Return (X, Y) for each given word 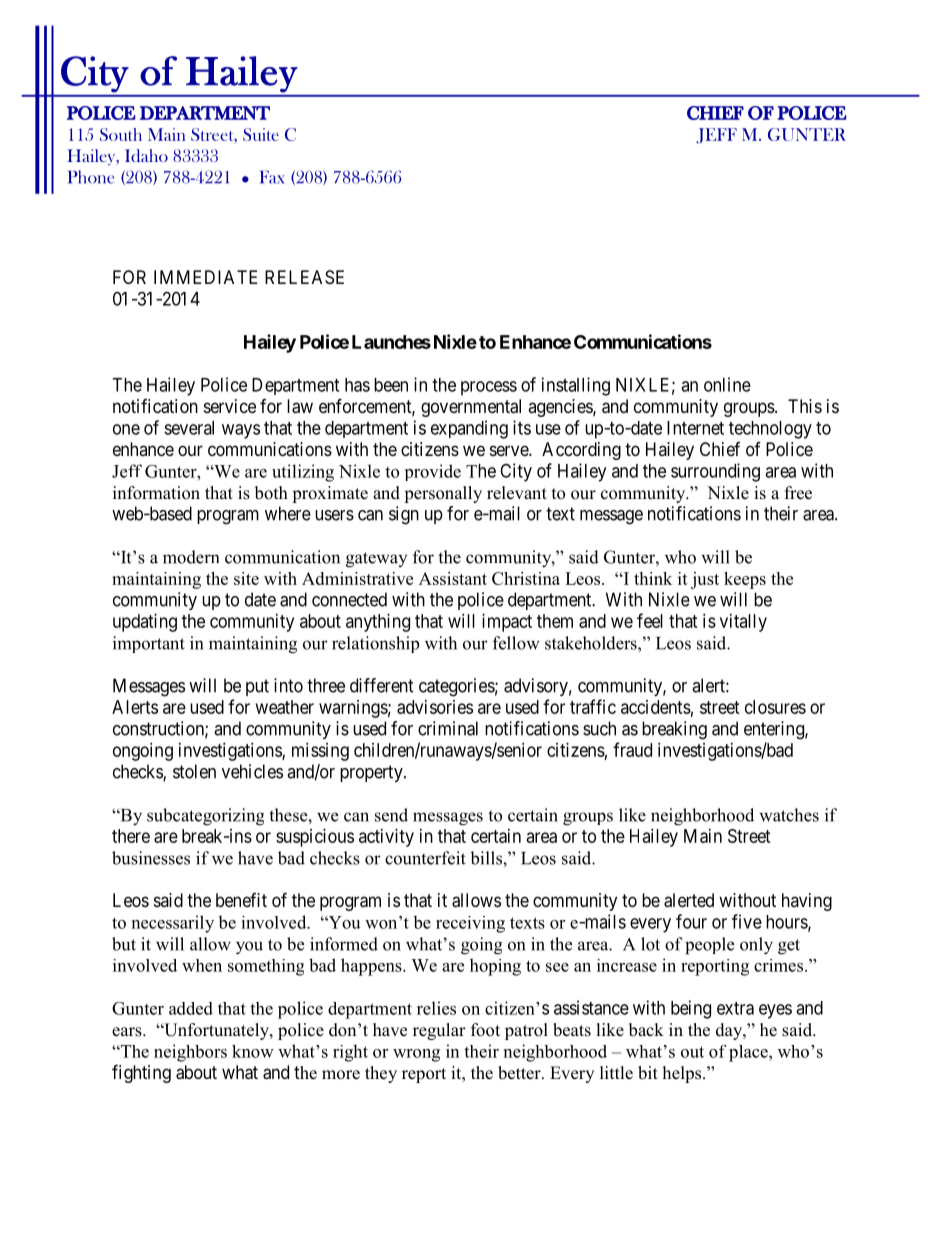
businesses (151, 858)
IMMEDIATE (205, 277)
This (805, 406)
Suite (261, 134)
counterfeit (425, 858)
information (156, 493)
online (727, 384)
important (149, 644)
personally (443, 494)
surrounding (715, 472)
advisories (435, 707)
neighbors (190, 1053)
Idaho (146, 155)
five (747, 921)
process (489, 388)
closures (775, 707)
